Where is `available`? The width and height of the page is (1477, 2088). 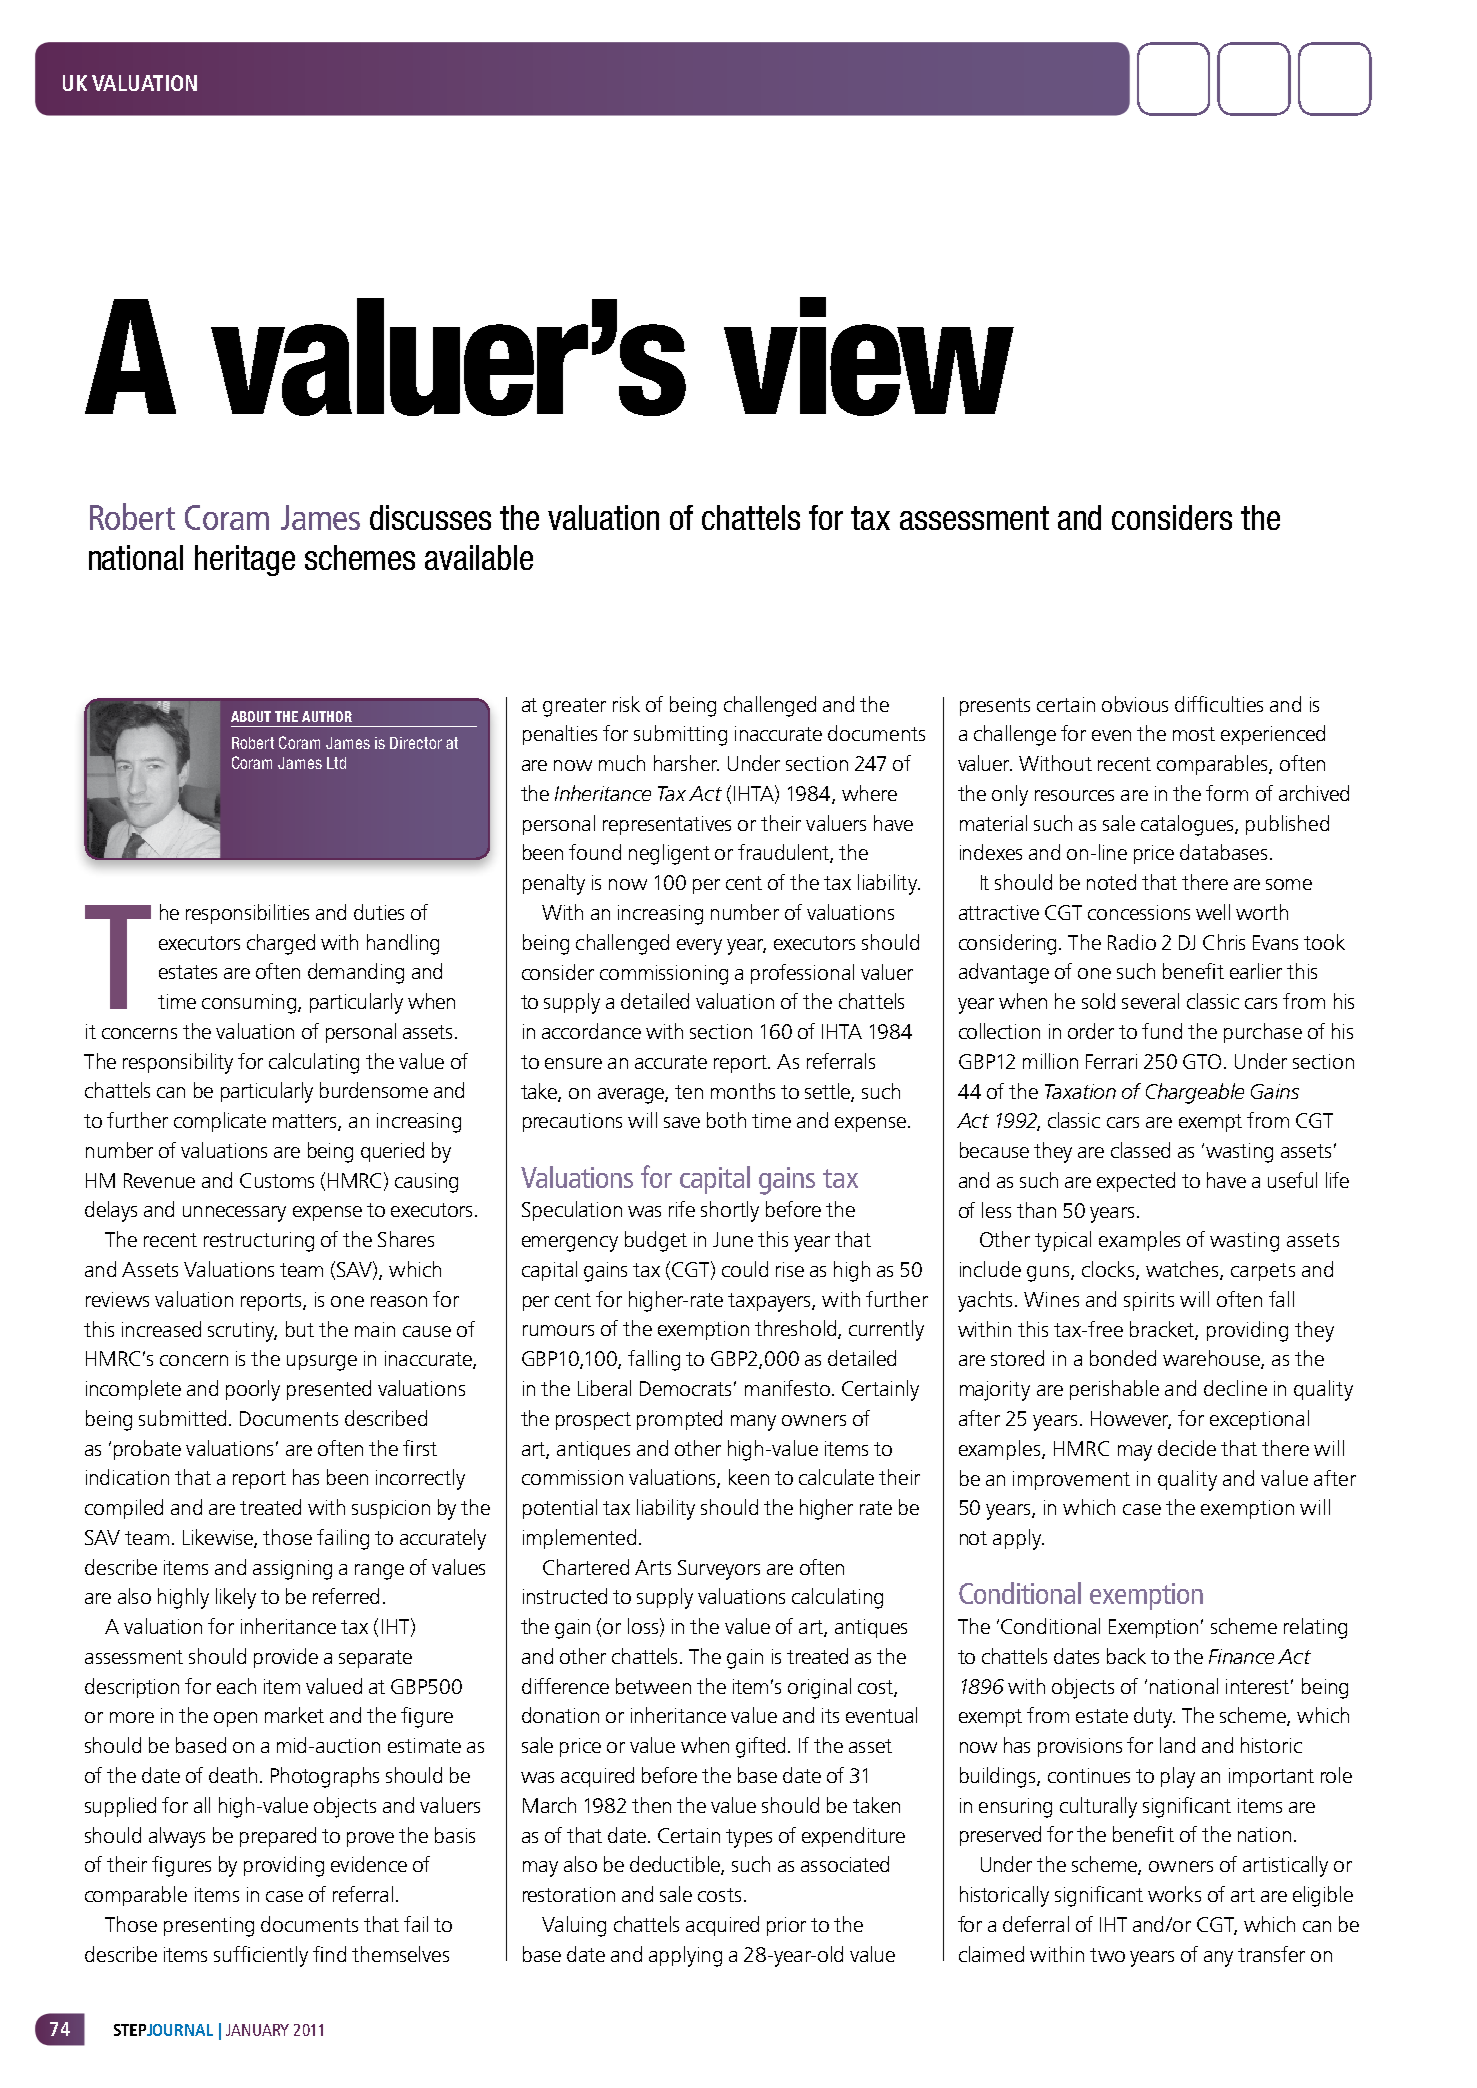 available is located at coordinates (479, 557).
